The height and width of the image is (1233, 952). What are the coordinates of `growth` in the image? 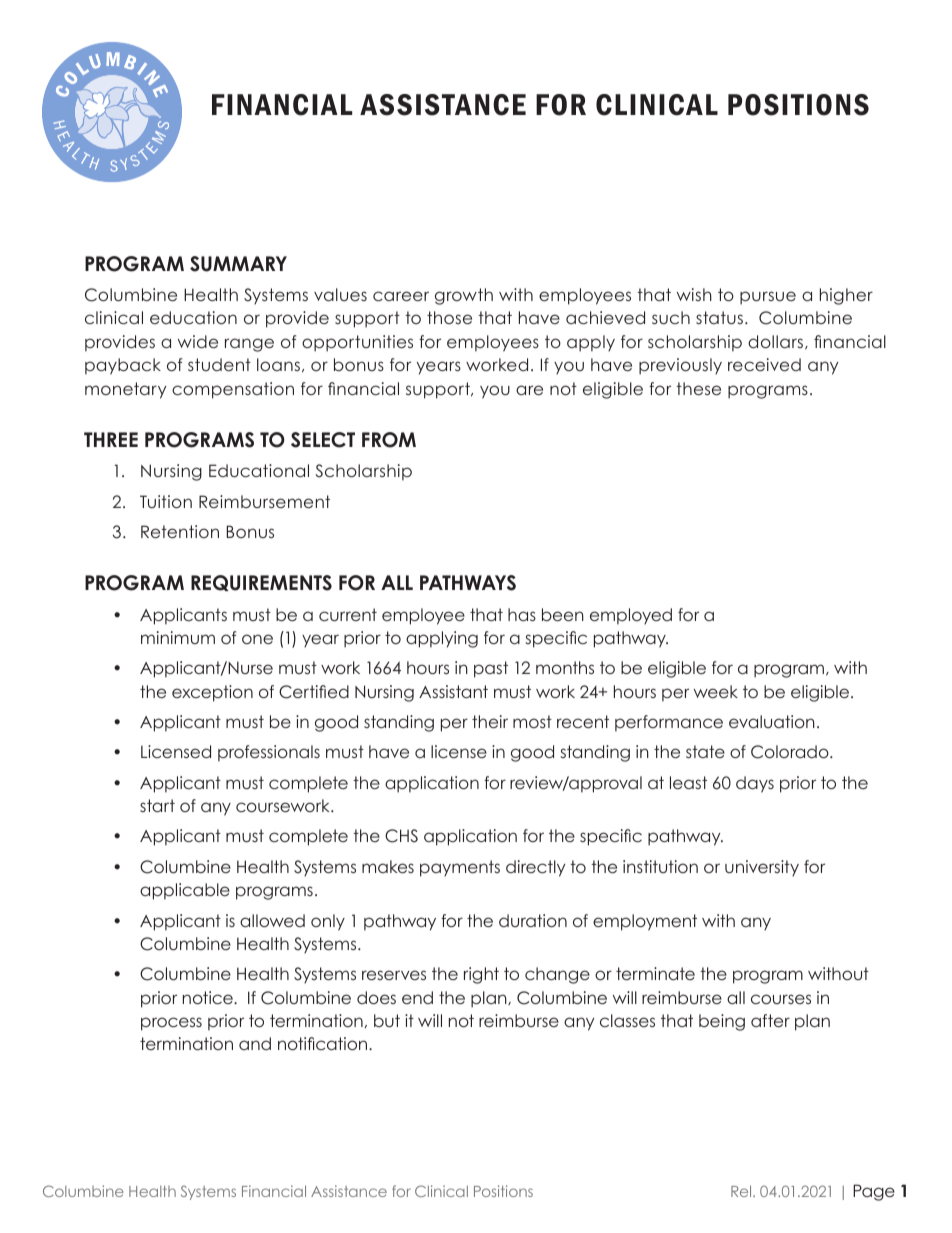 It's located at (464, 296).
